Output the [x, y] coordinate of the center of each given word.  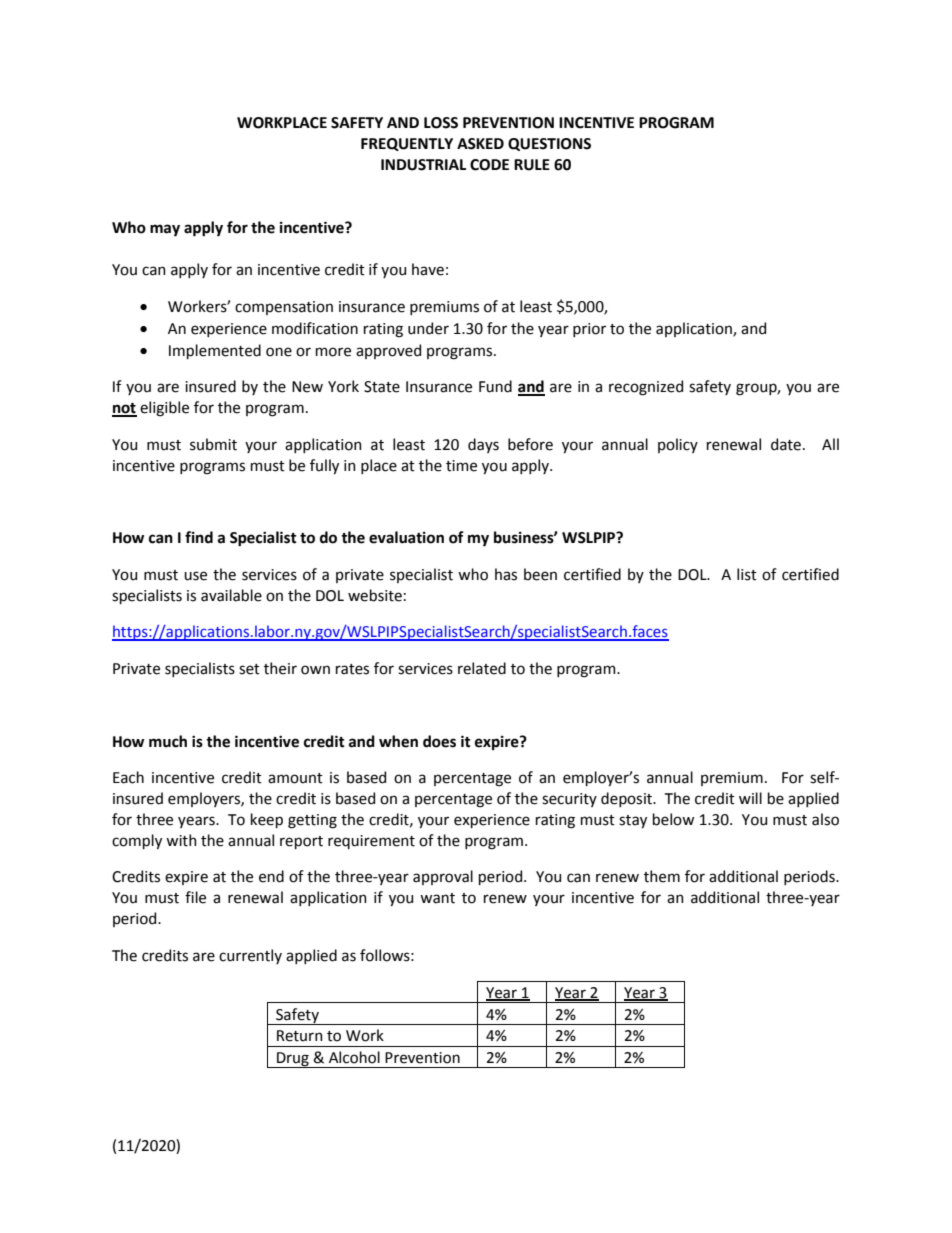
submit [213, 444]
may [165, 230]
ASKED [480, 144]
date [786, 444]
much [168, 741]
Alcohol [354, 1057]
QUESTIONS [549, 144]
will [750, 798]
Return [300, 1036]
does [439, 741]
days [483, 445]
